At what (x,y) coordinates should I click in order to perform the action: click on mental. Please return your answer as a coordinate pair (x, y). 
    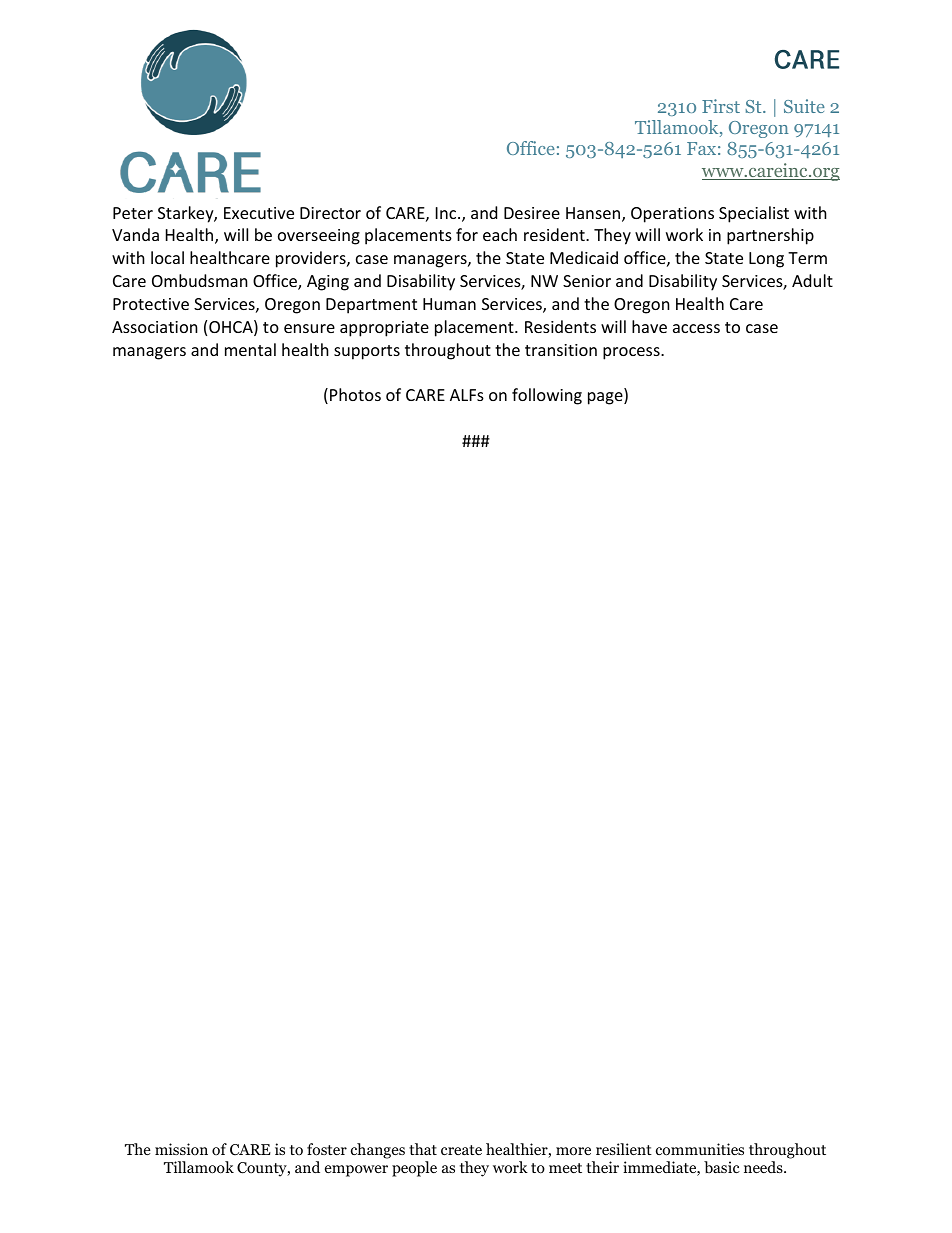
    Looking at the image, I should click on (250, 349).
